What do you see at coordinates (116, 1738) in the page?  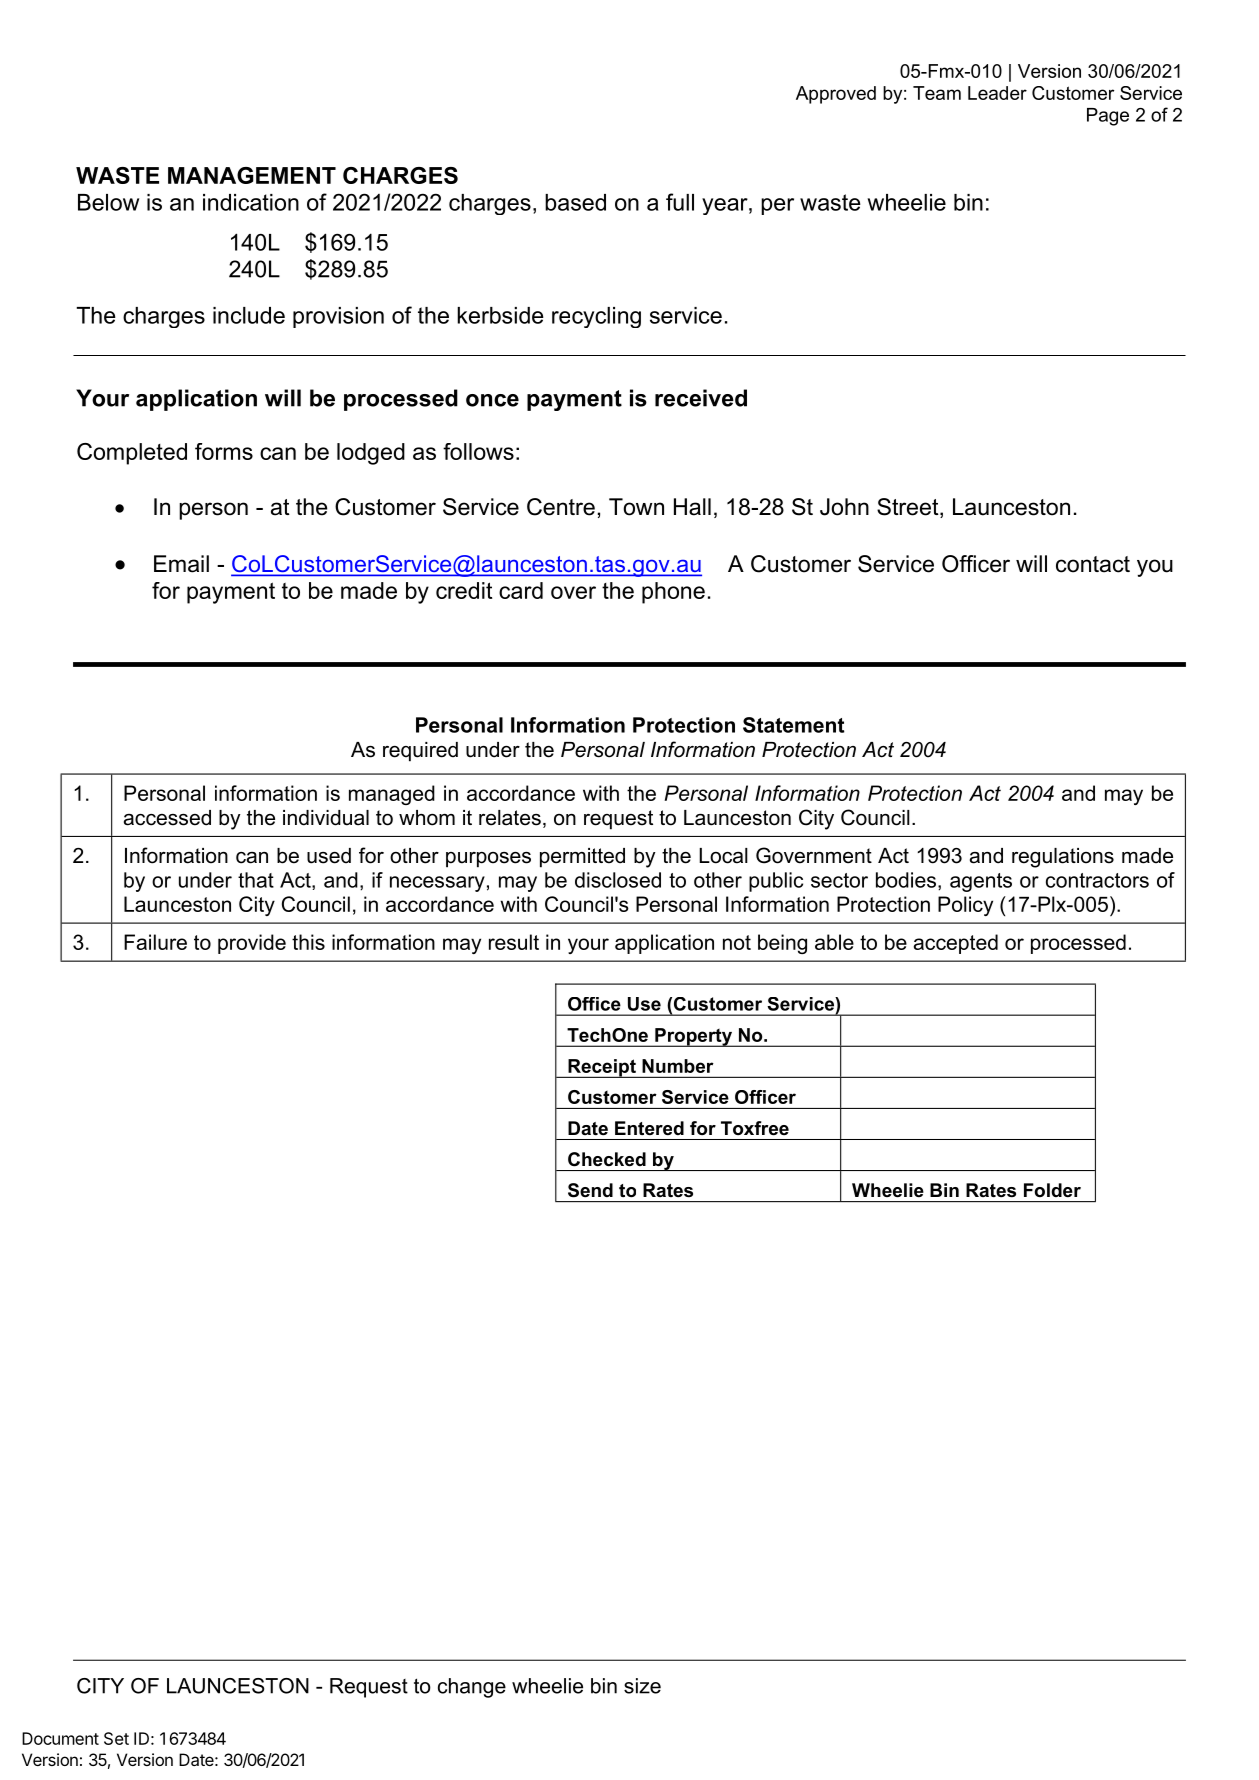 I see `Set` at bounding box center [116, 1738].
